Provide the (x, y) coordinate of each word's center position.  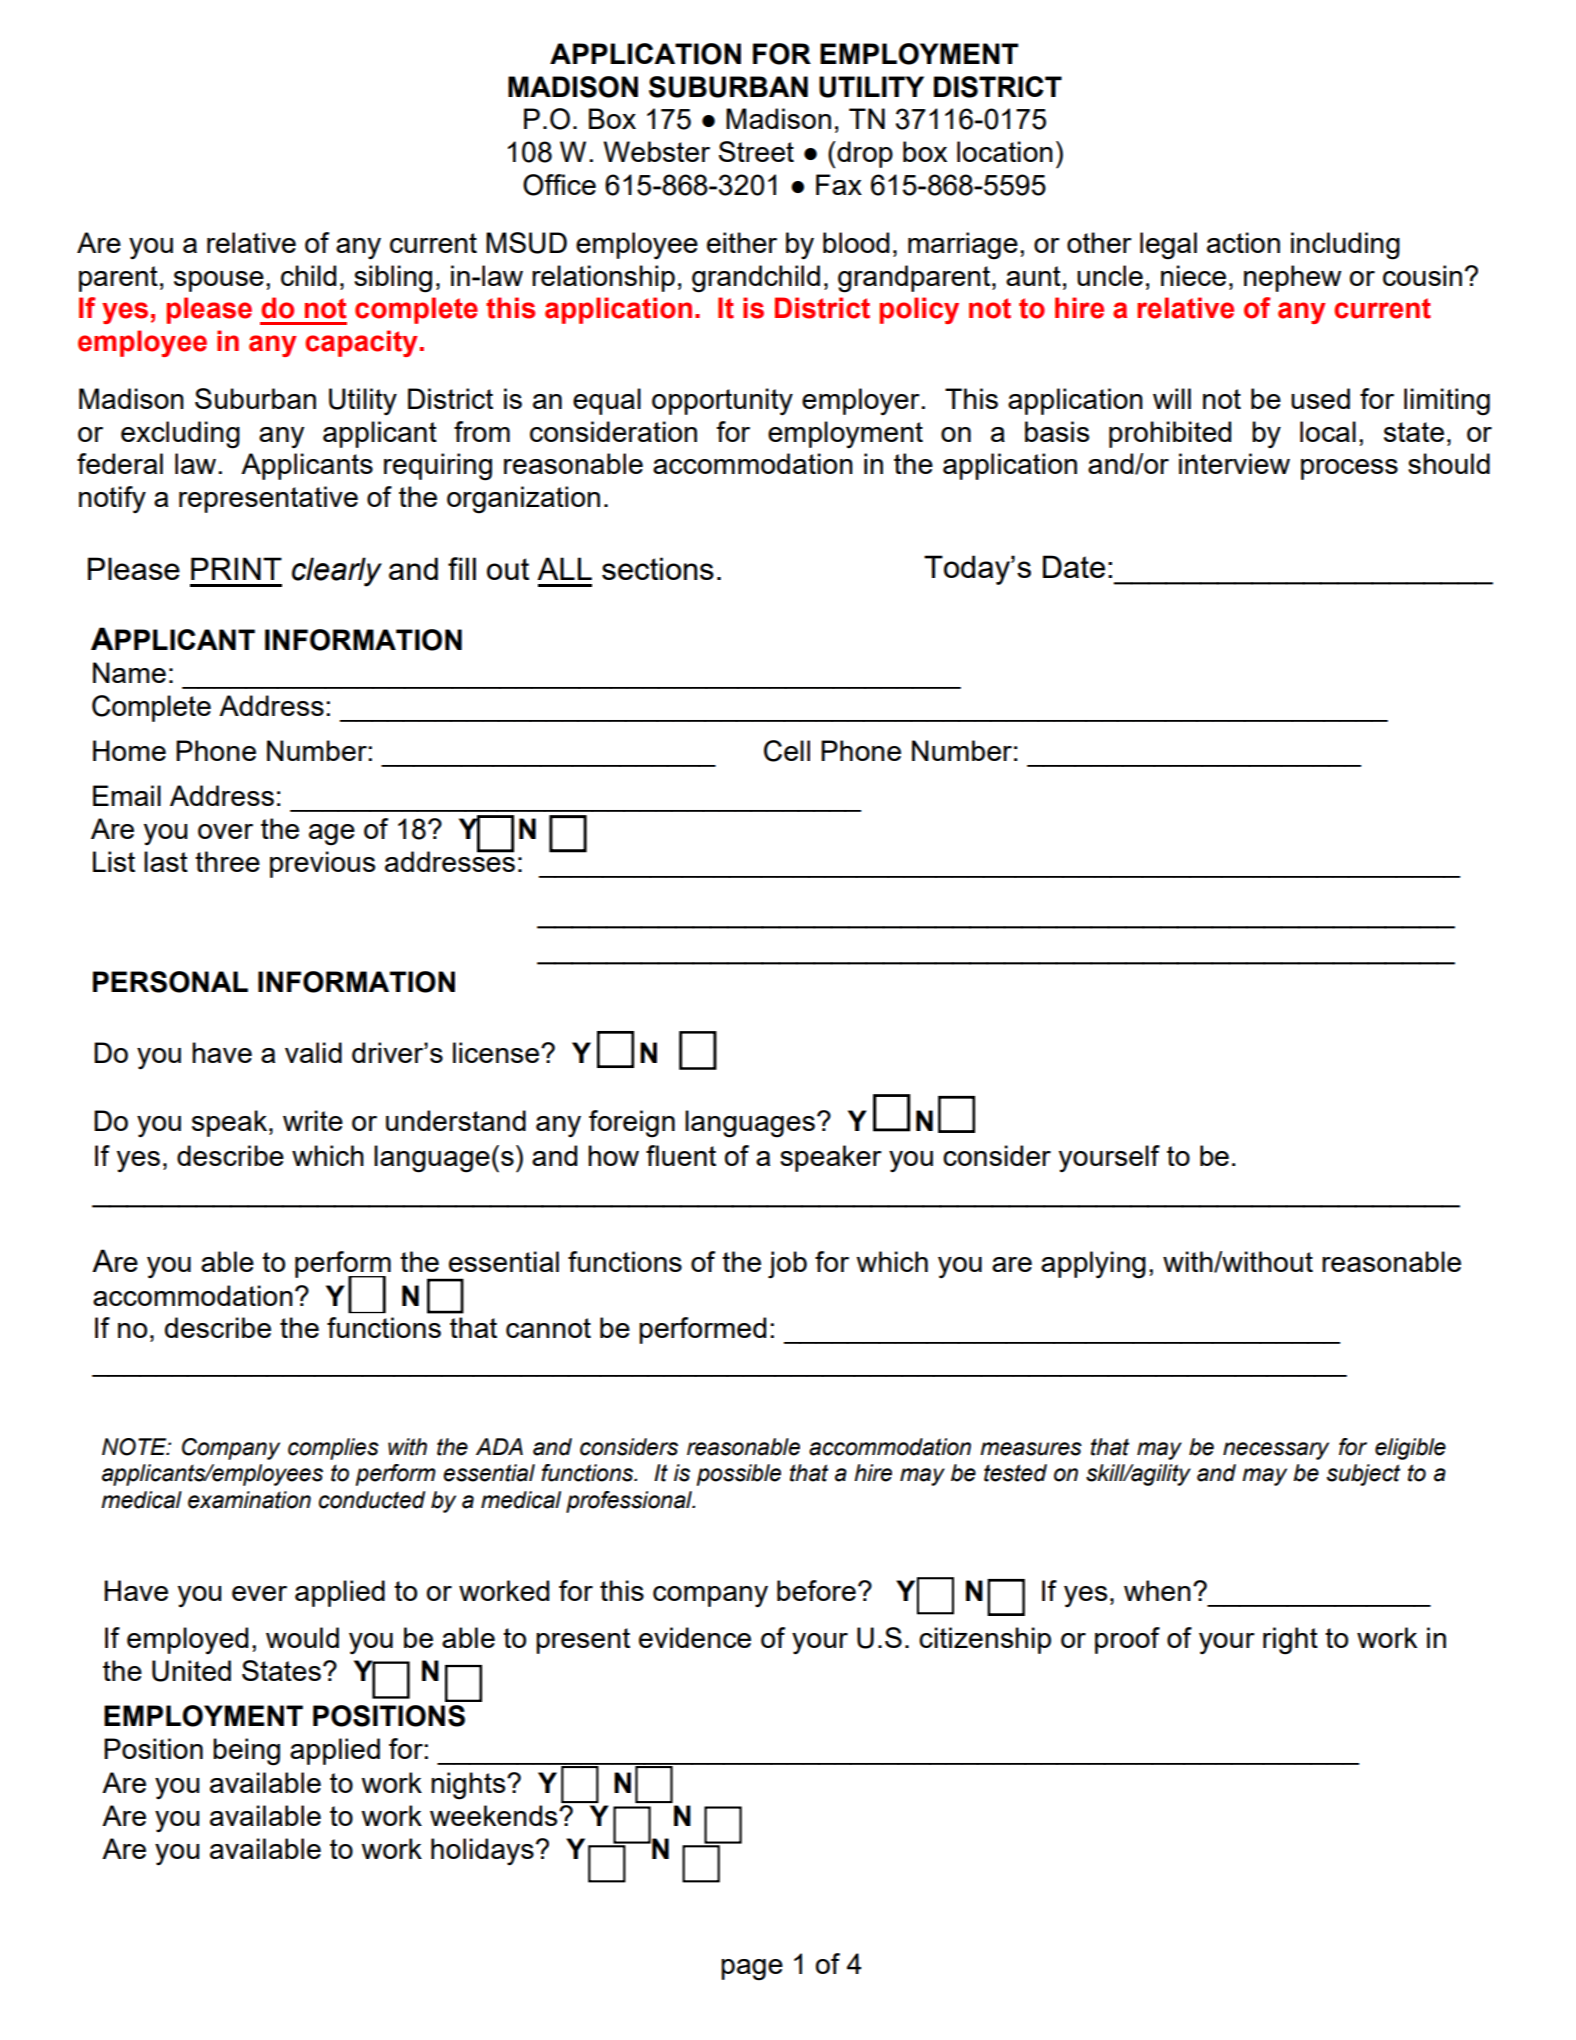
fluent (681, 1155)
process (1349, 469)
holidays (482, 1851)
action (1243, 242)
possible (739, 1475)
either (742, 242)
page (752, 1970)
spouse (219, 281)
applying (1093, 1265)
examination (249, 1500)
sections (658, 568)
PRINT (236, 568)
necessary (1276, 1451)
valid (313, 1052)
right (1290, 1641)
